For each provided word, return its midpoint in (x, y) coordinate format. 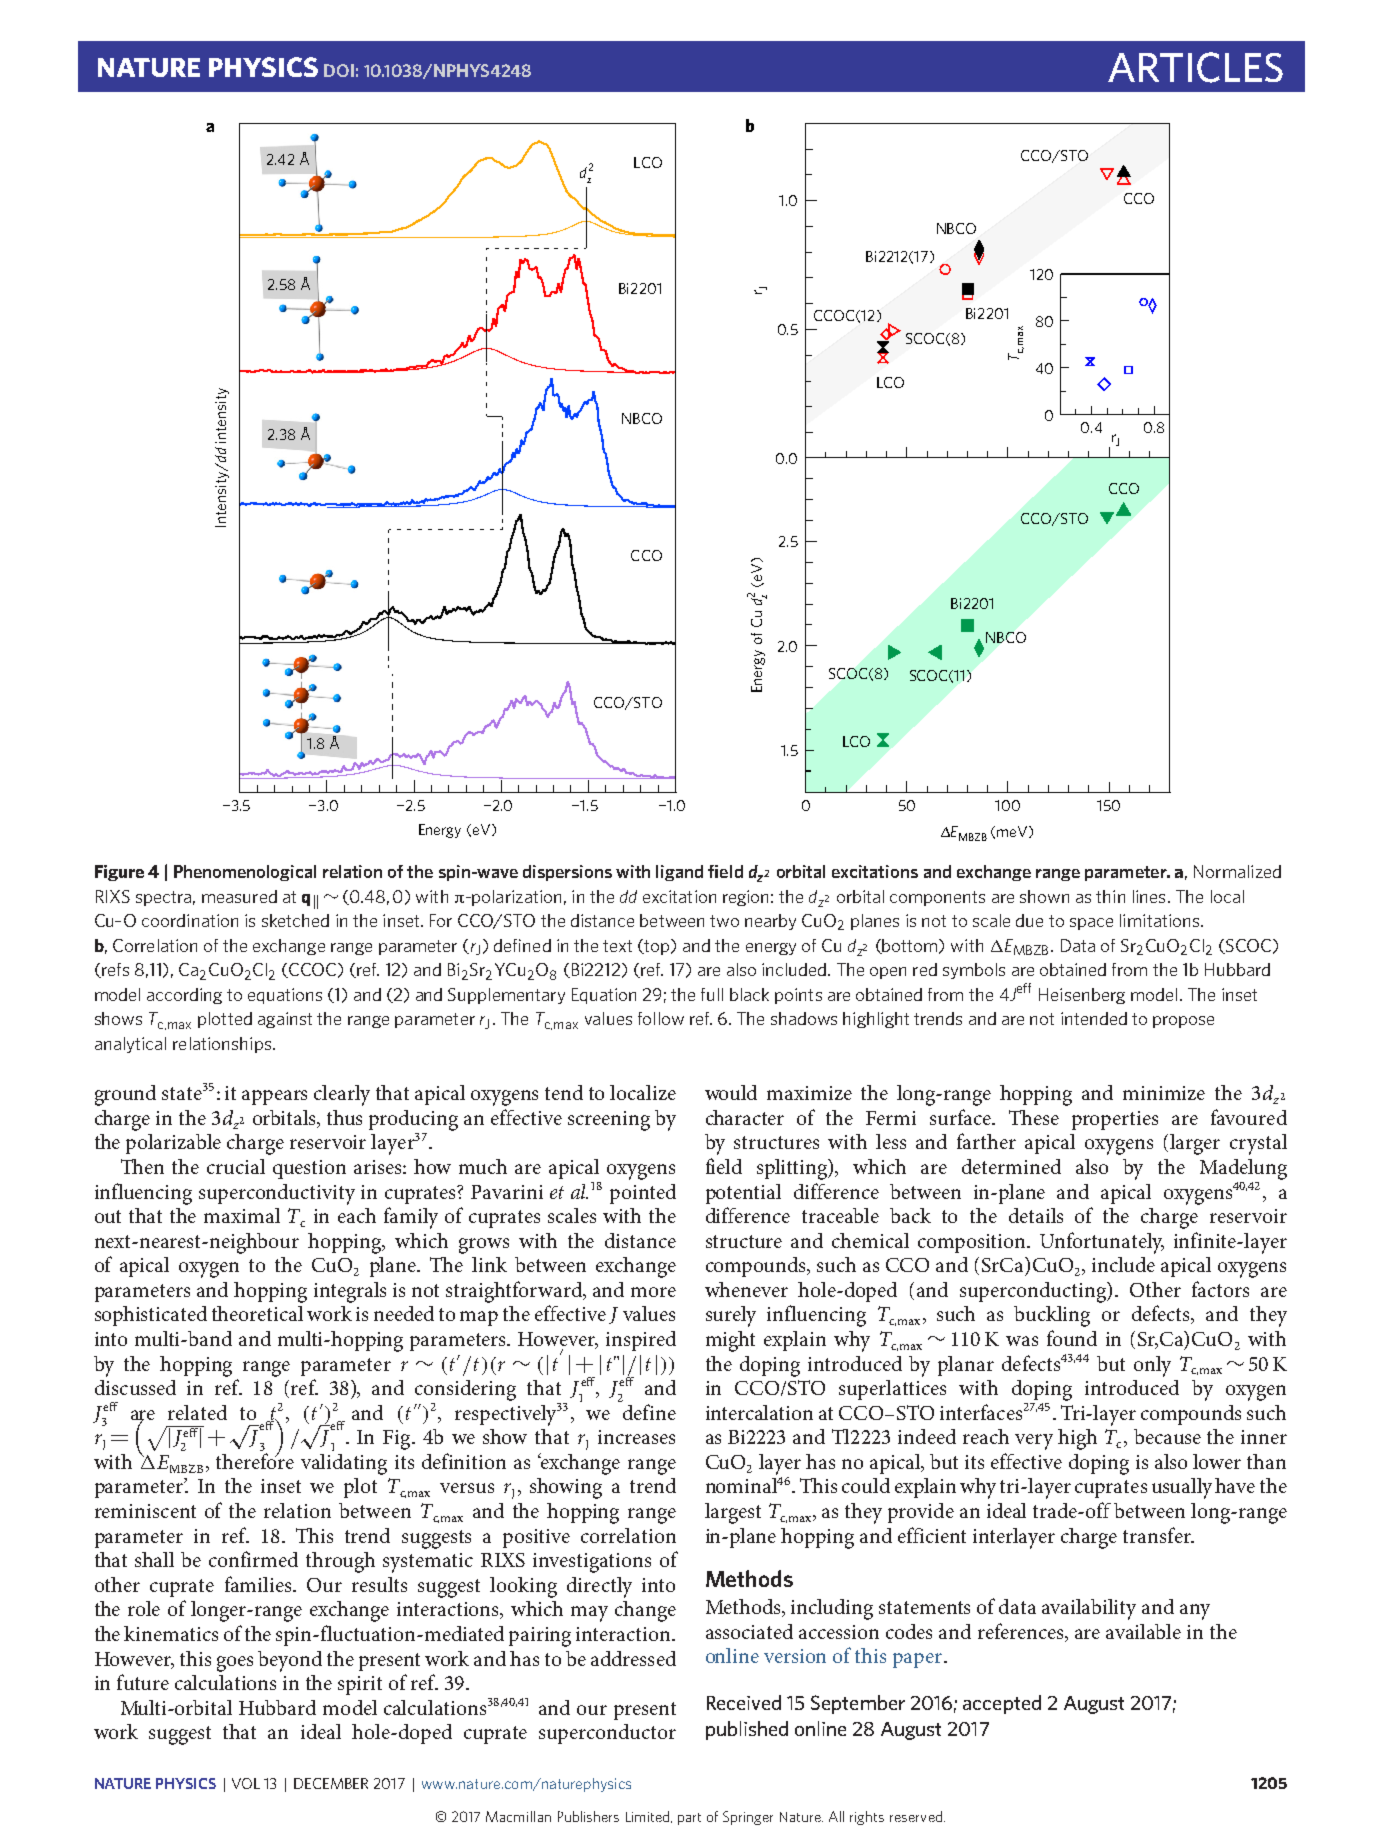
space (1091, 924)
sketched (295, 920)
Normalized (1237, 871)
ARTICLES (1195, 67)
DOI (339, 70)
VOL (246, 1783)
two (724, 921)
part (689, 1819)
